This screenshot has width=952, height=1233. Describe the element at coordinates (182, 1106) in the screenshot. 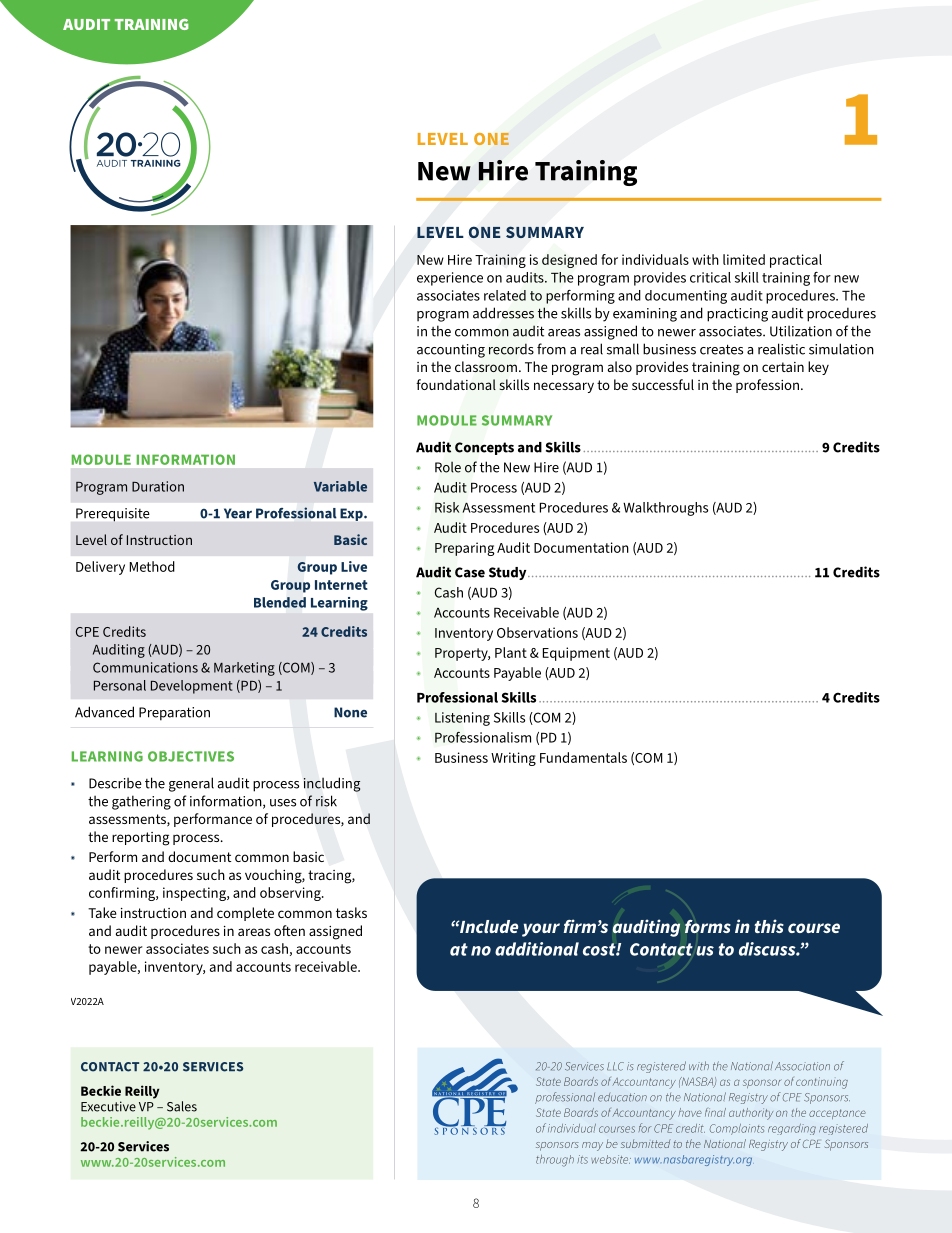

I see `Sales` at that location.
